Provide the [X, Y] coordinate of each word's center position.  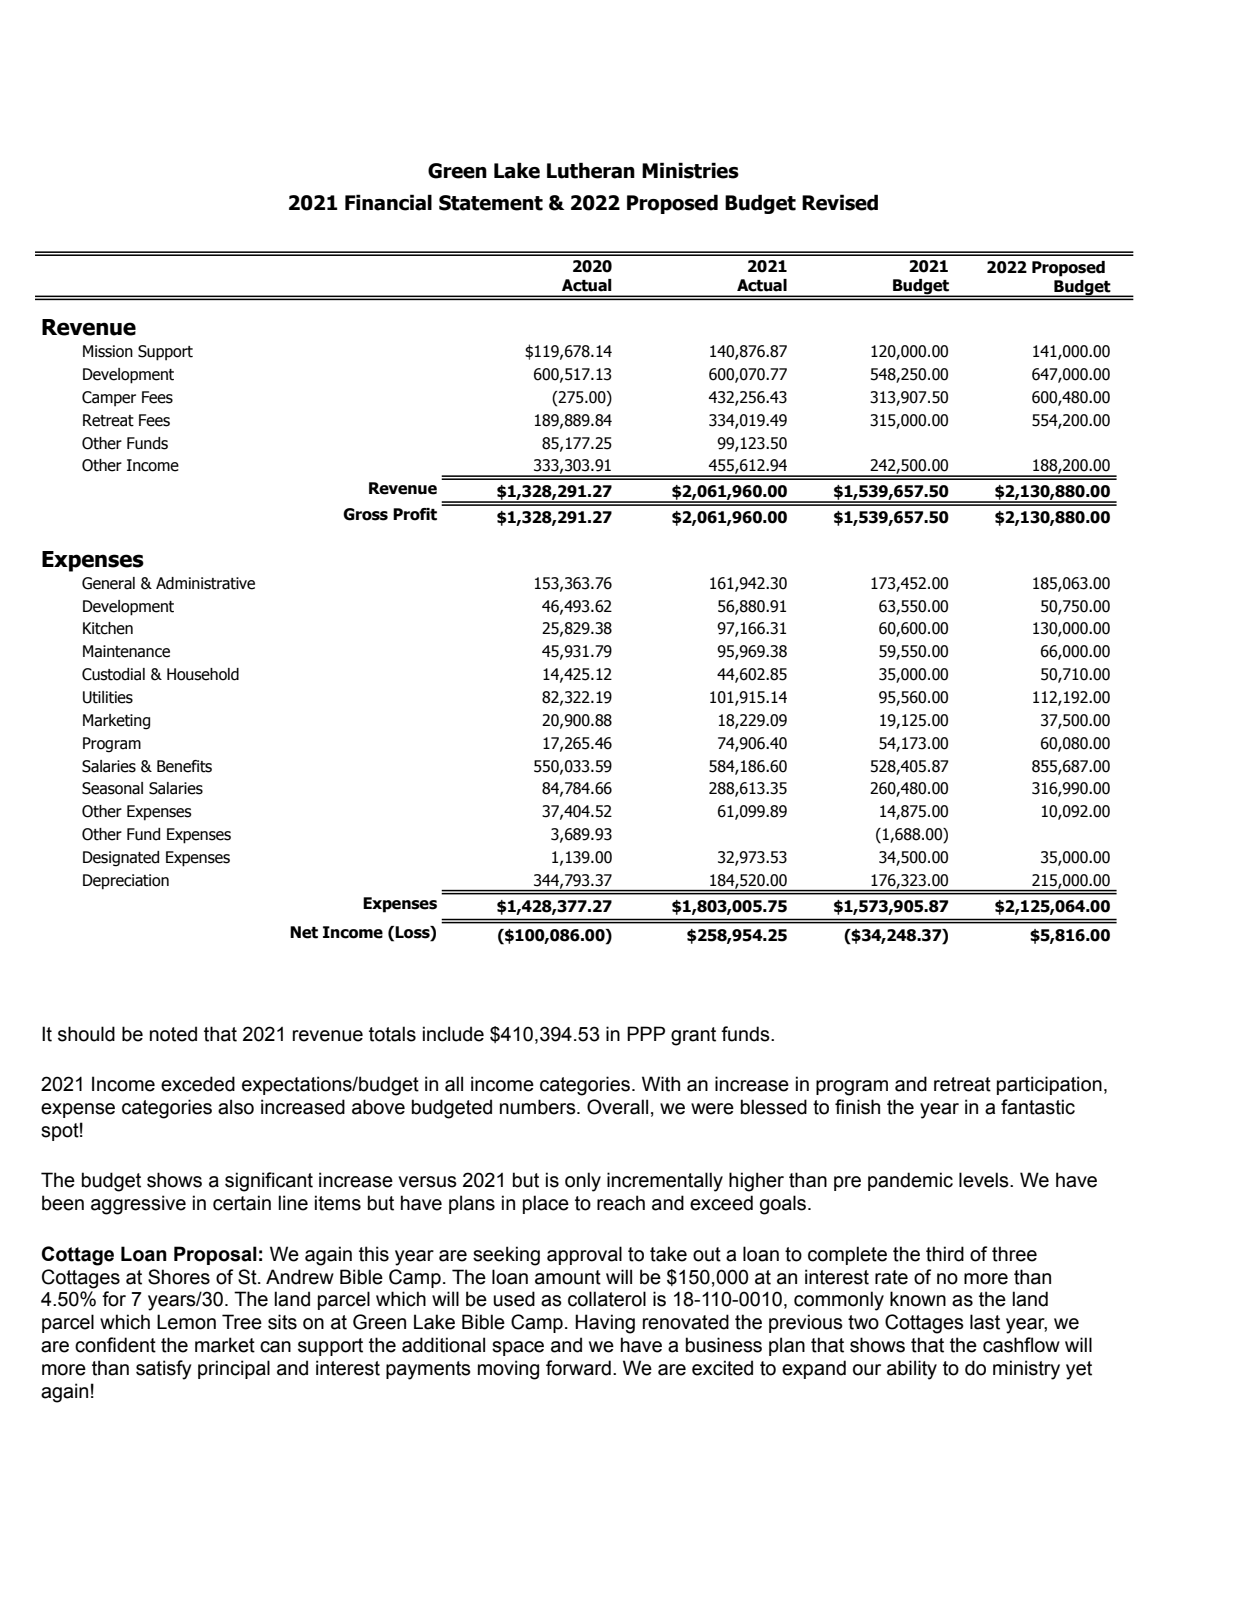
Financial [388, 202]
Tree [242, 1322]
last [985, 1322]
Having [605, 1324]
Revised [840, 202]
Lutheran [591, 170]
